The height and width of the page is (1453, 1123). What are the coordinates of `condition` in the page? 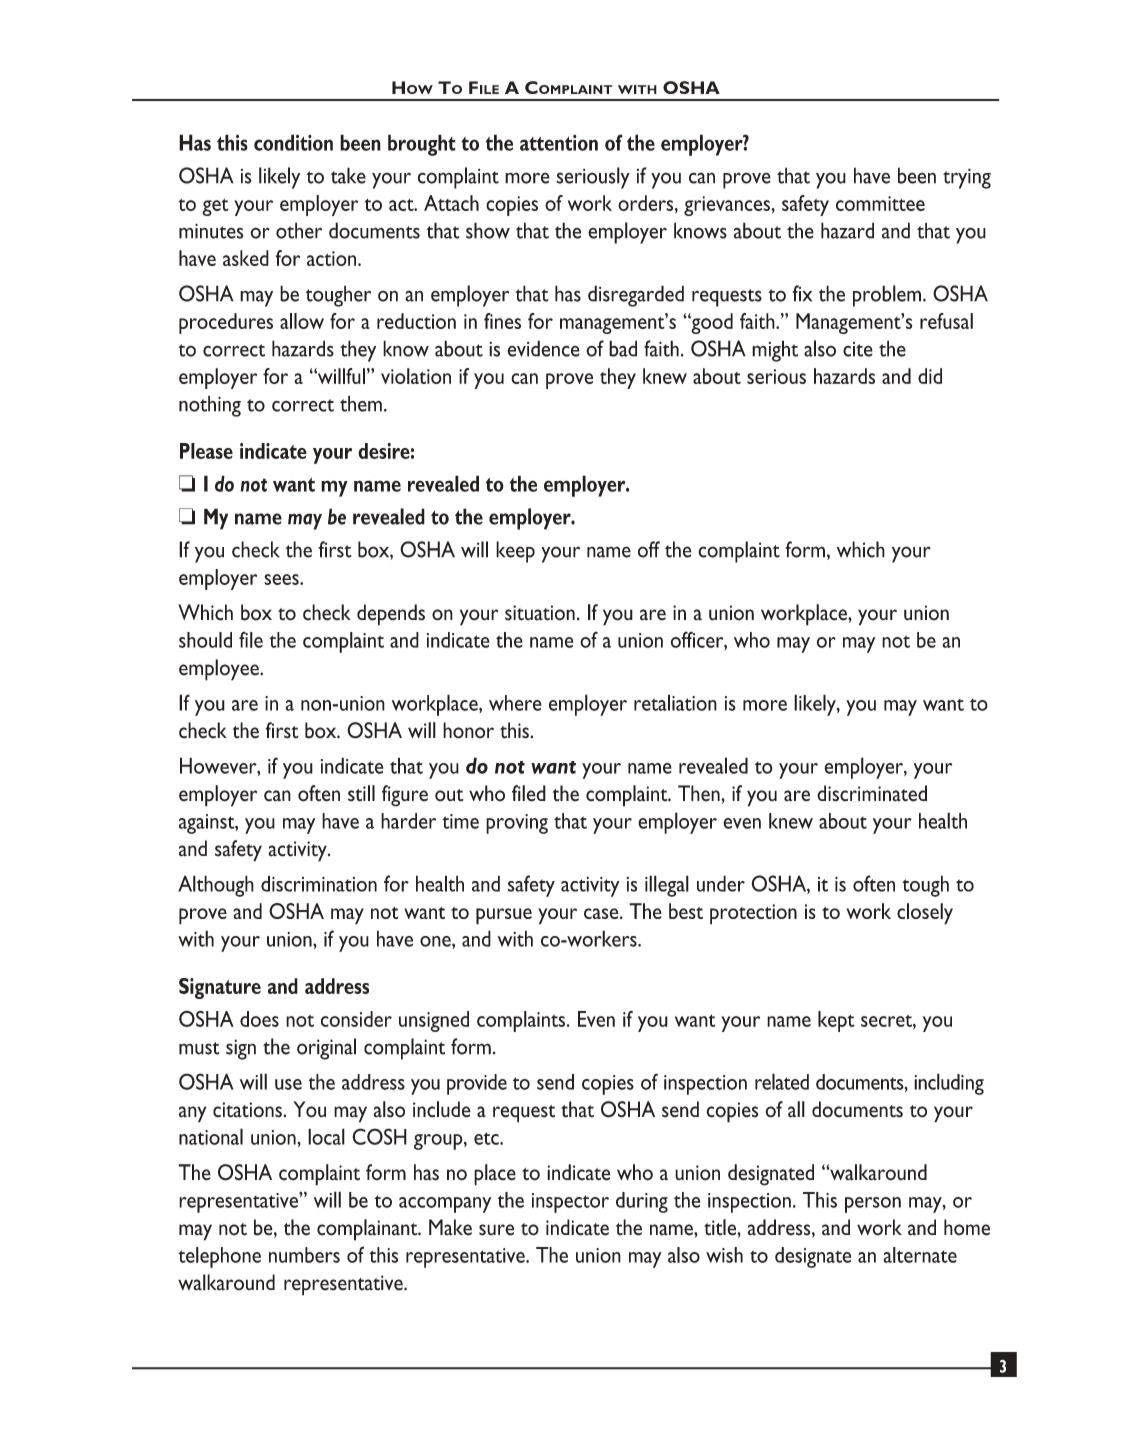 It's located at (293, 142).
